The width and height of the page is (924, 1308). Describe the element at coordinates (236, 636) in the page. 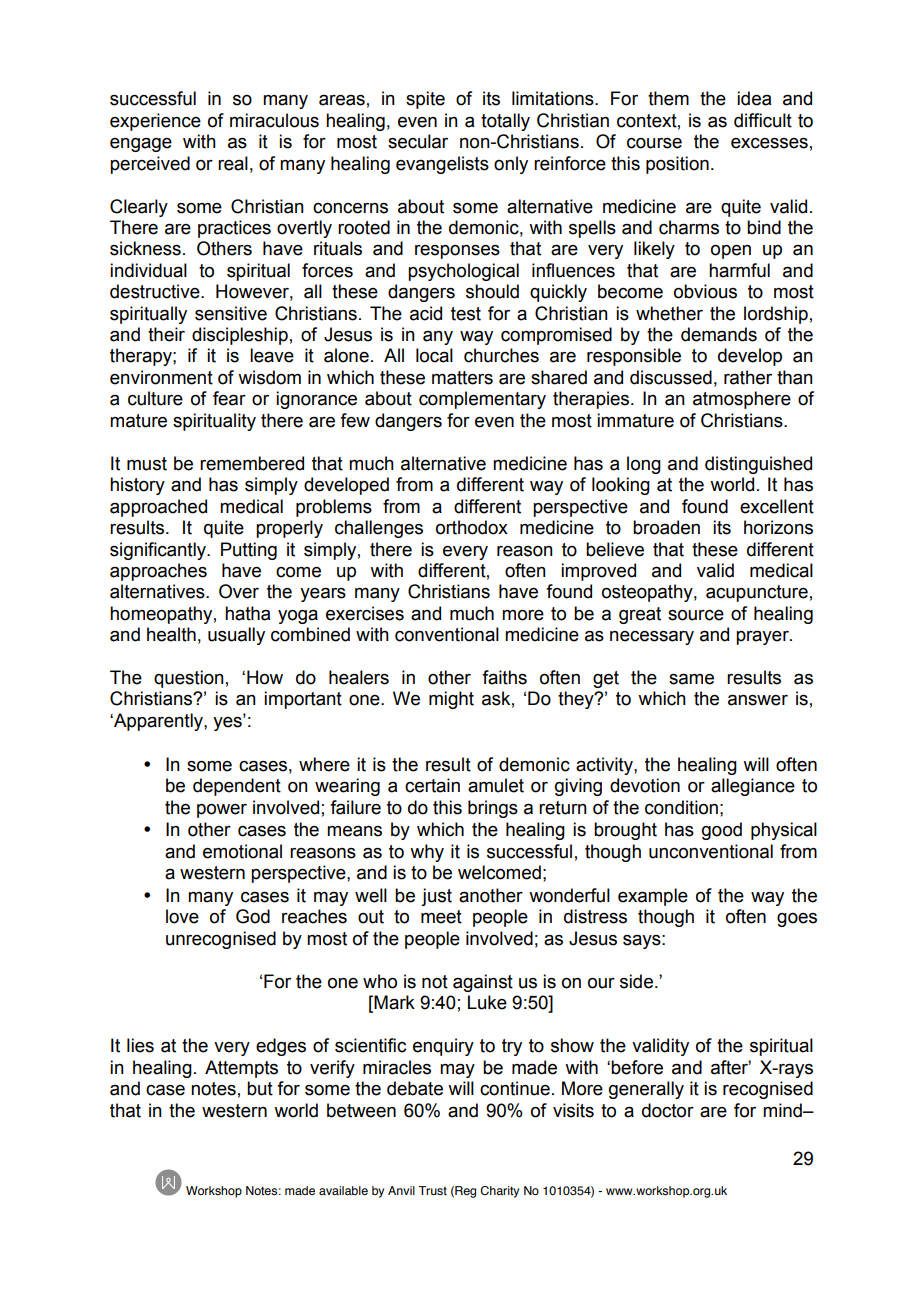

I see `usually` at that location.
